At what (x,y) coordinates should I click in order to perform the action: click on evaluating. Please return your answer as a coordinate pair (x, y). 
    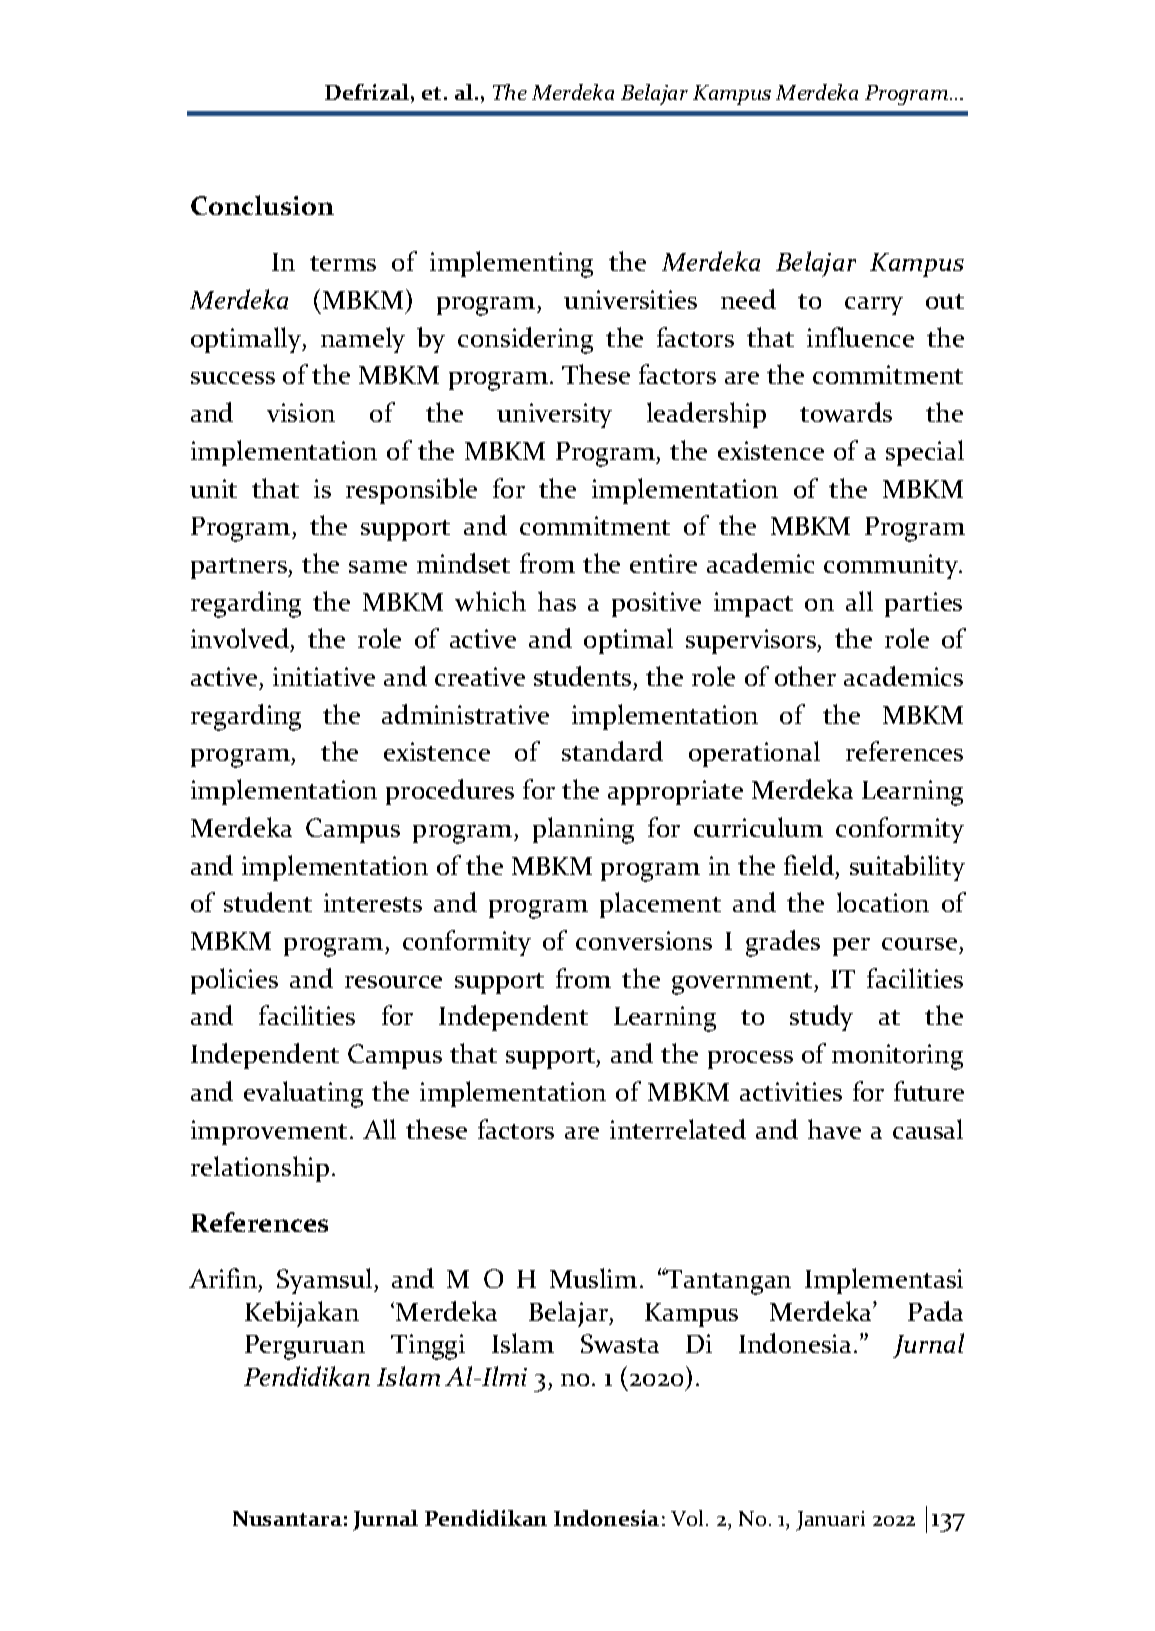
    Looking at the image, I should click on (303, 1094).
